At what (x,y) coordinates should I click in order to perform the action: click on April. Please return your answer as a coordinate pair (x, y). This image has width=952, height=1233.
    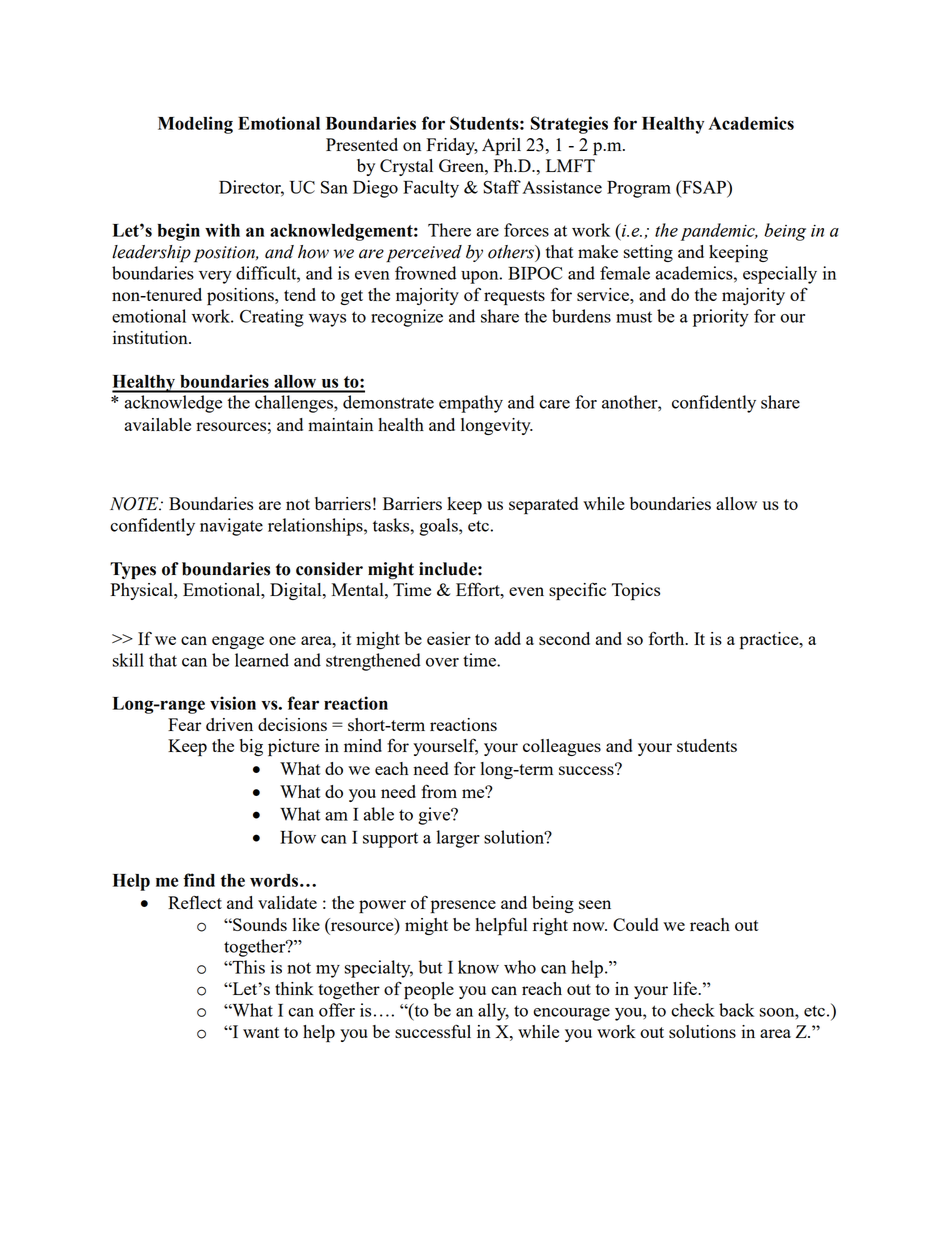
    Looking at the image, I should click on (501, 147).
